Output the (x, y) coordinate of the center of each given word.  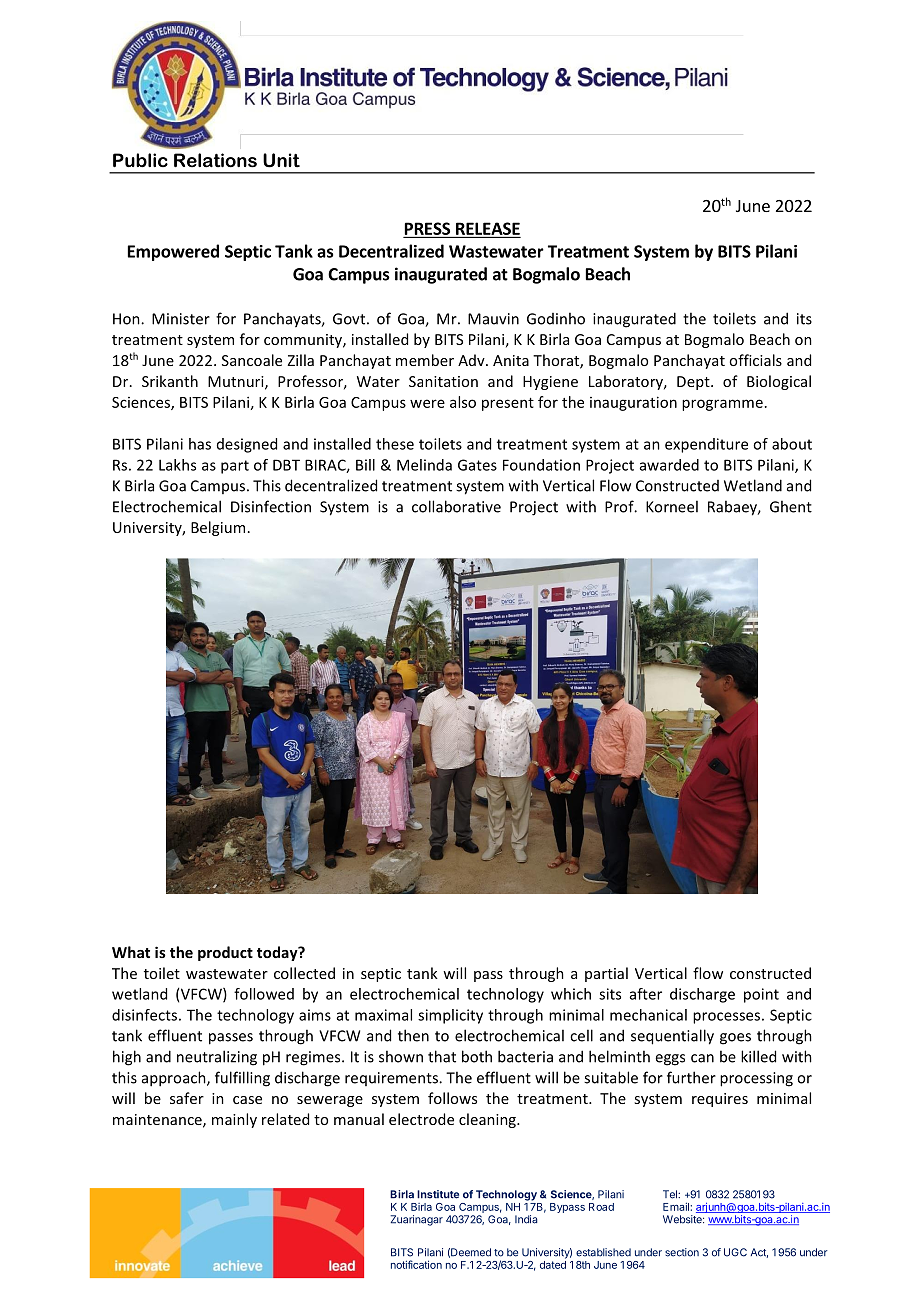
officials (755, 360)
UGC (735, 1252)
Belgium (218, 528)
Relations (215, 160)
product (225, 953)
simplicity (450, 1016)
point (761, 995)
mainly (234, 1120)
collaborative (456, 506)
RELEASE (487, 229)
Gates (477, 465)
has (200, 444)
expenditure (706, 445)
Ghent (791, 506)
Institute (438, 1194)
